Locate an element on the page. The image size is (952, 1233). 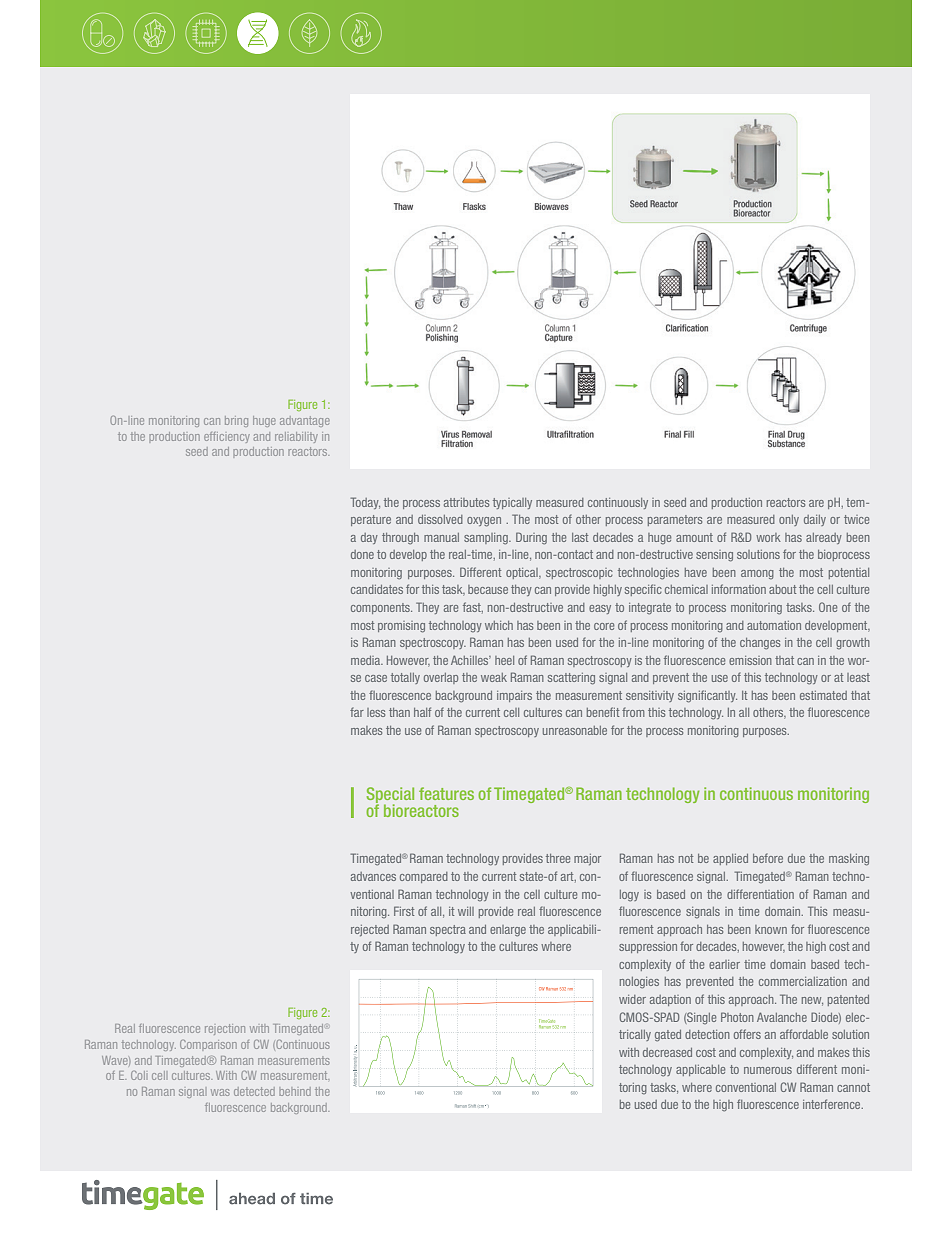
was is located at coordinates (220, 1092).
